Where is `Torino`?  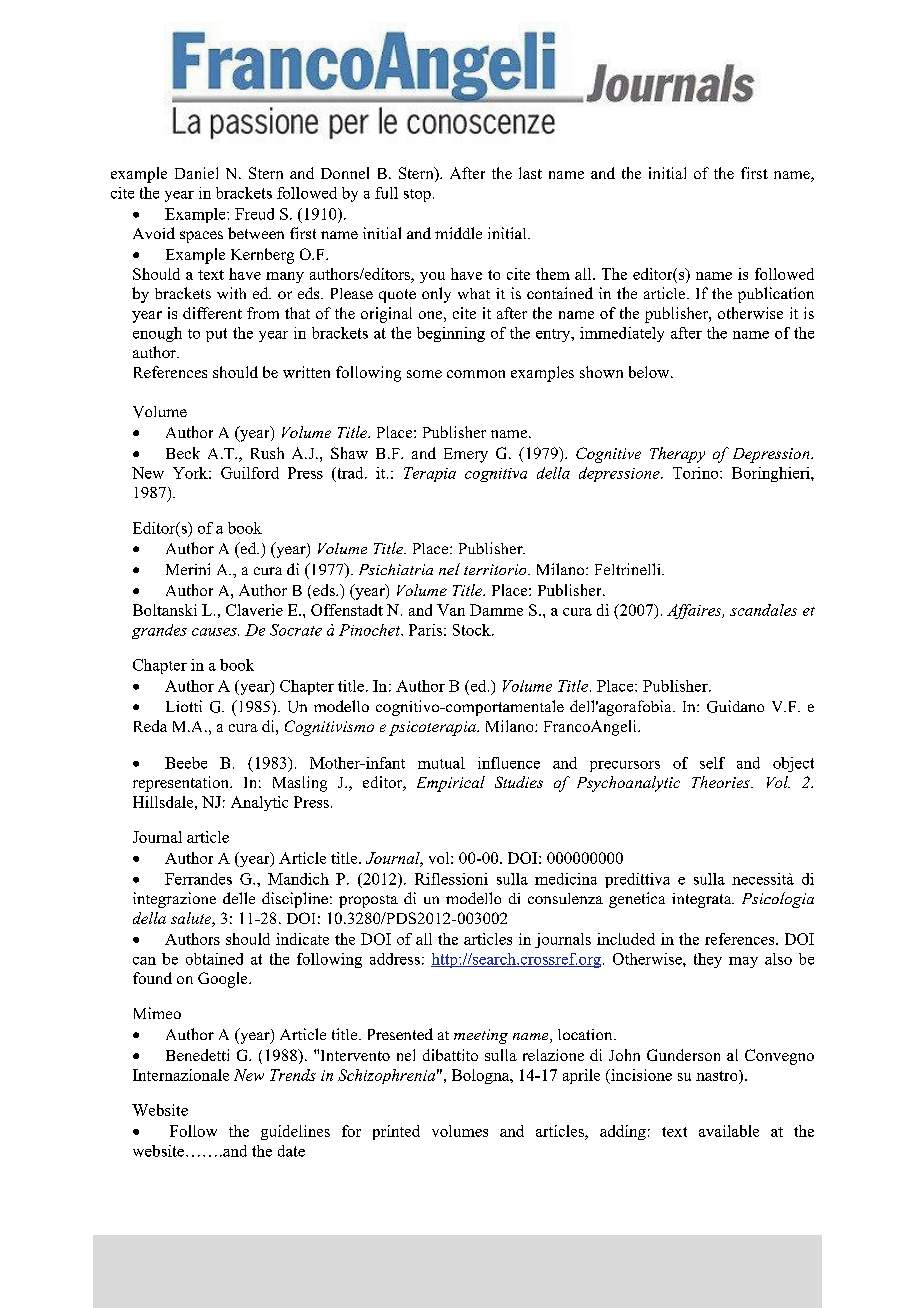
Torino is located at coordinates (697, 473).
